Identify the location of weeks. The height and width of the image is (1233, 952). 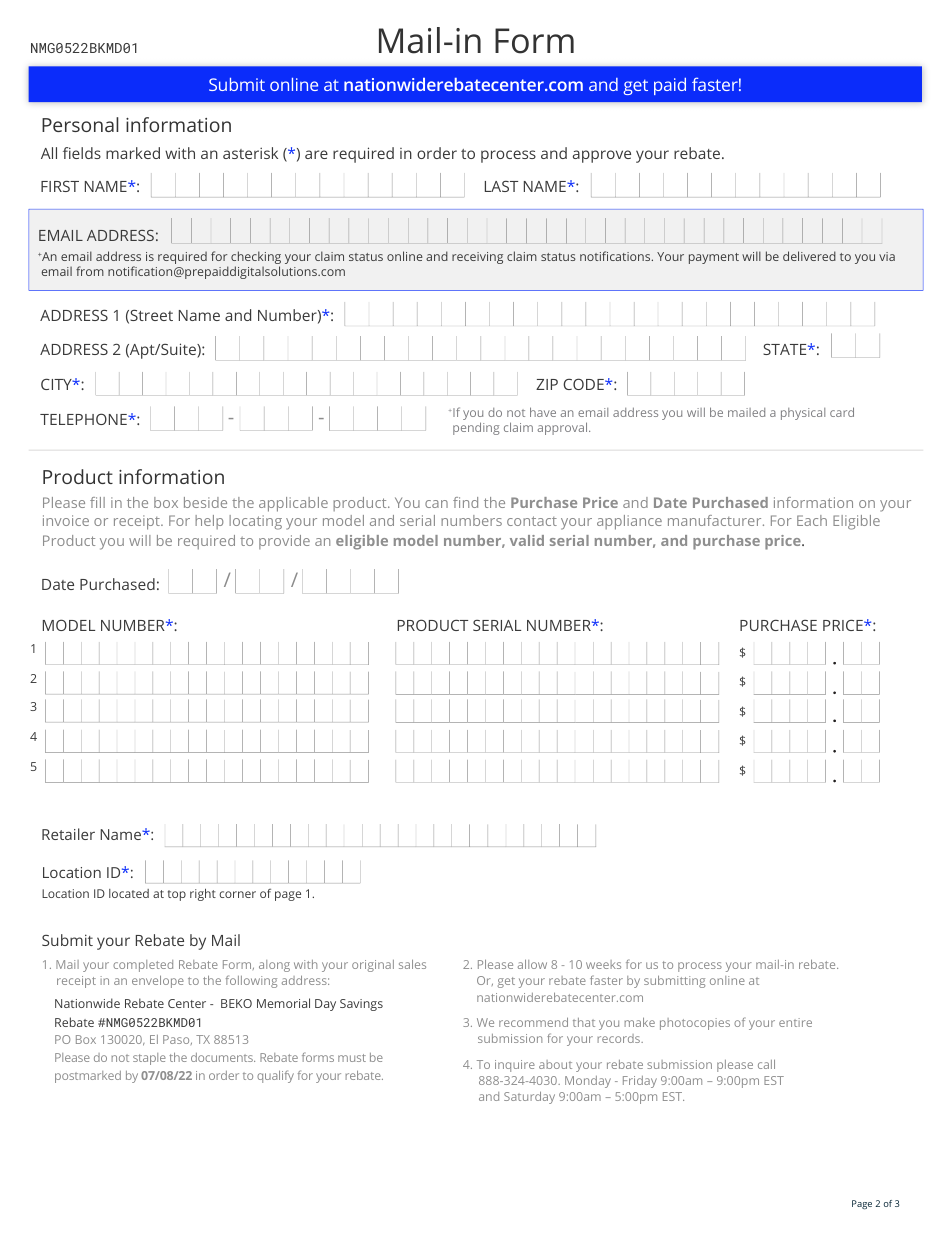
(603, 964).
